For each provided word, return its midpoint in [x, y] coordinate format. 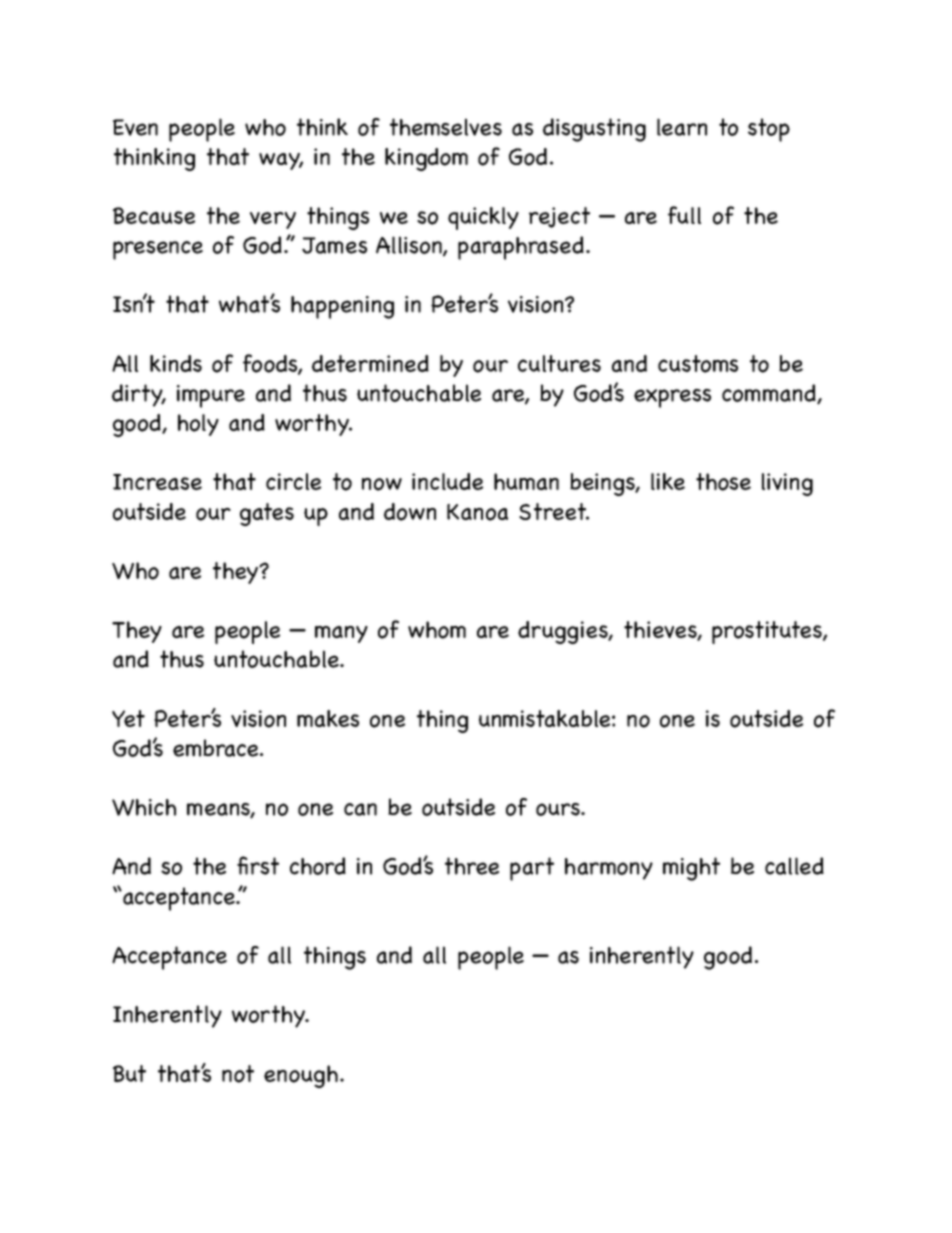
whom [437, 630]
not [238, 1074]
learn [682, 127]
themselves [446, 127]
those [723, 482]
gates [267, 514]
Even [135, 127]
